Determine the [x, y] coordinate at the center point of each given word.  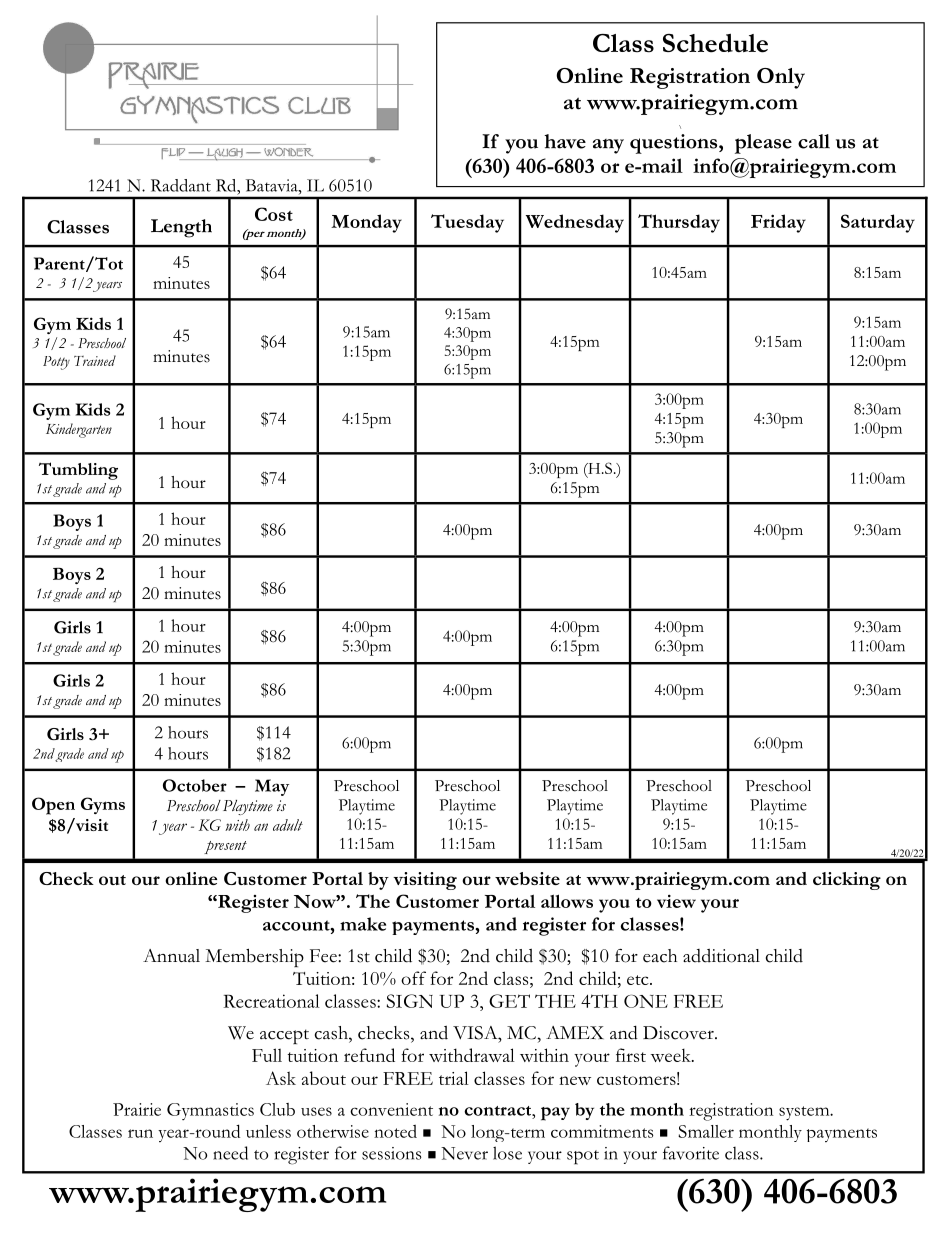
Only [781, 78]
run [140, 1133]
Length [181, 228]
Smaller [706, 1131]
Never [464, 1153]
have [565, 141]
